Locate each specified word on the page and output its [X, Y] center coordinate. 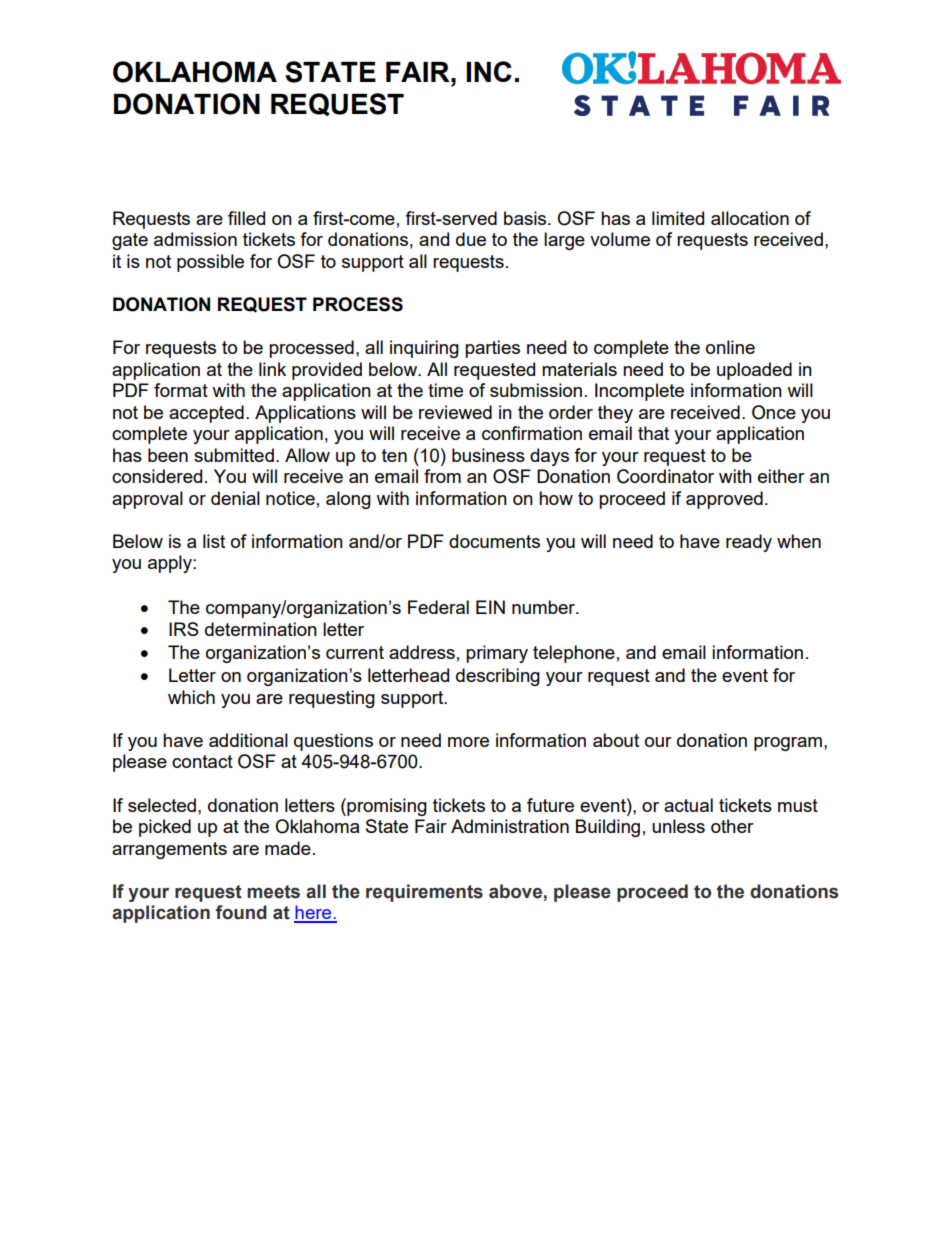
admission [195, 239]
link [272, 369]
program [788, 744]
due [471, 239]
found [241, 912]
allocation [750, 218]
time [445, 390]
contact [202, 761]
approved [724, 500]
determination [261, 629]
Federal [438, 607]
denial [235, 498]
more [468, 742]
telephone [574, 654]
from [442, 476]
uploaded [754, 371]
